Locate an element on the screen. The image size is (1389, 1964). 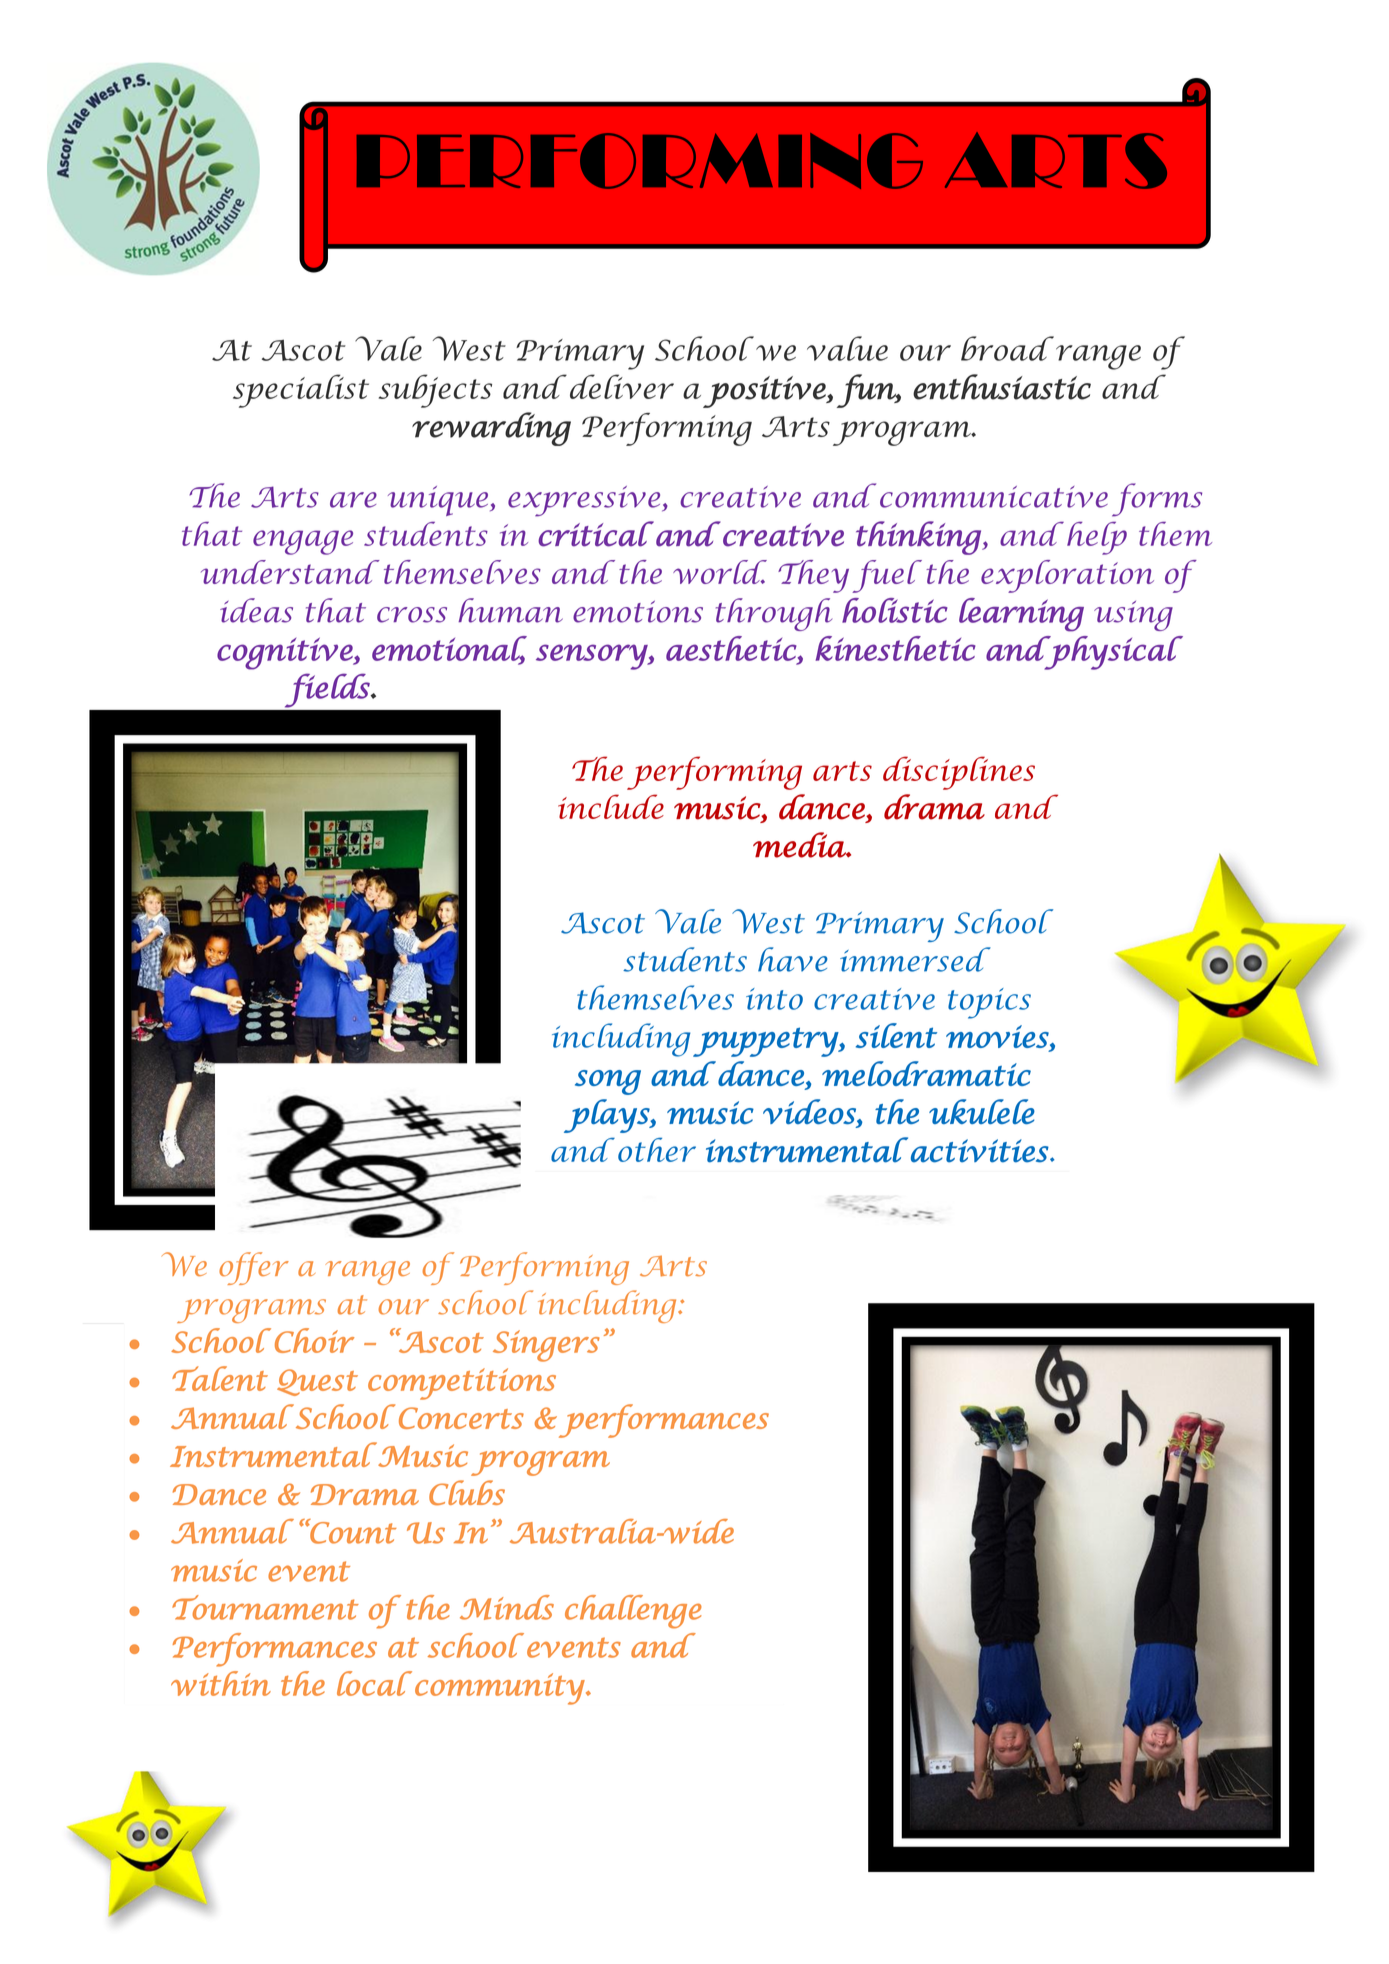
specialist is located at coordinates (301, 391).
